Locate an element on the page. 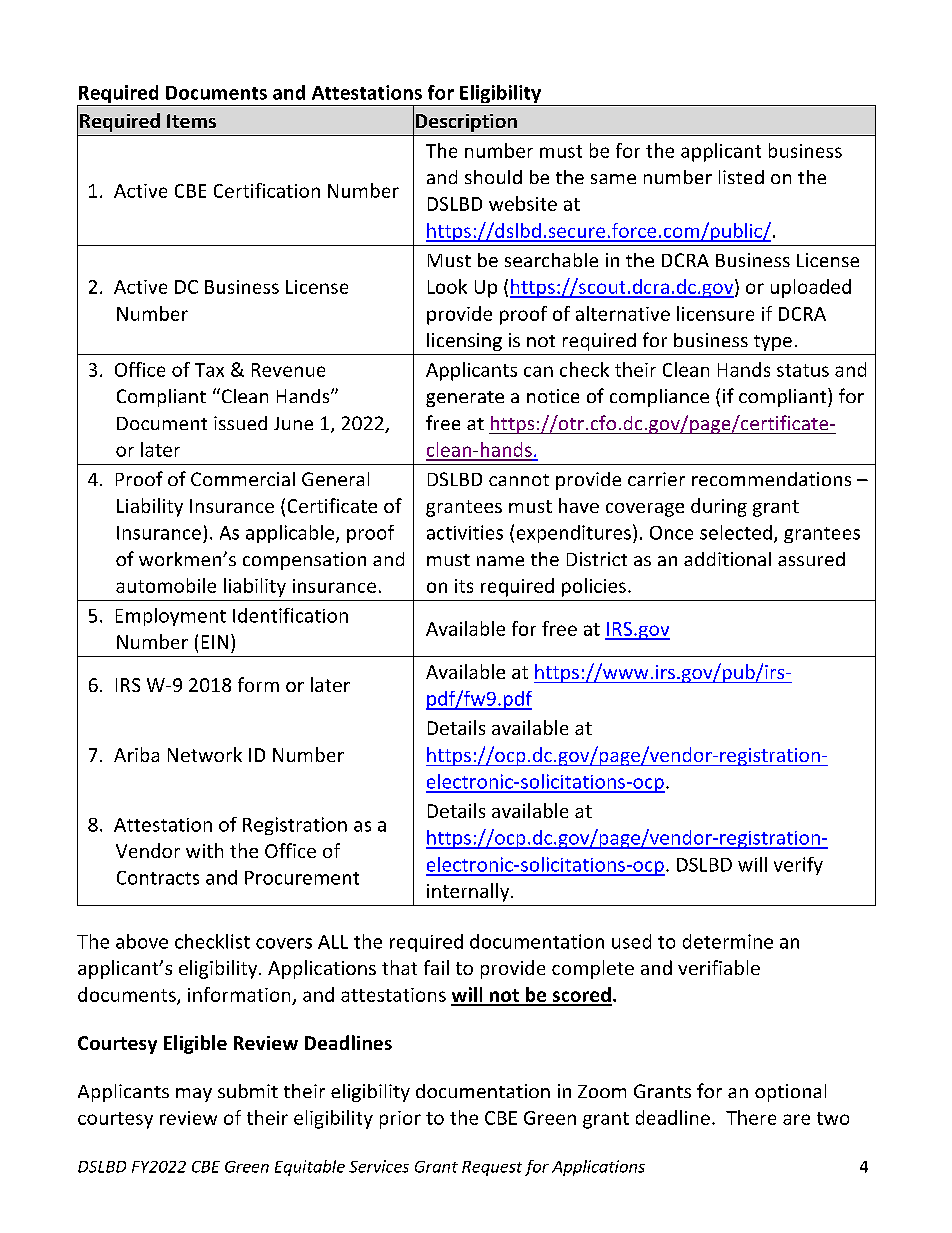 Image resolution: width=952 pixels, height=1233 pixels. Request is located at coordinates (492, 1168).
